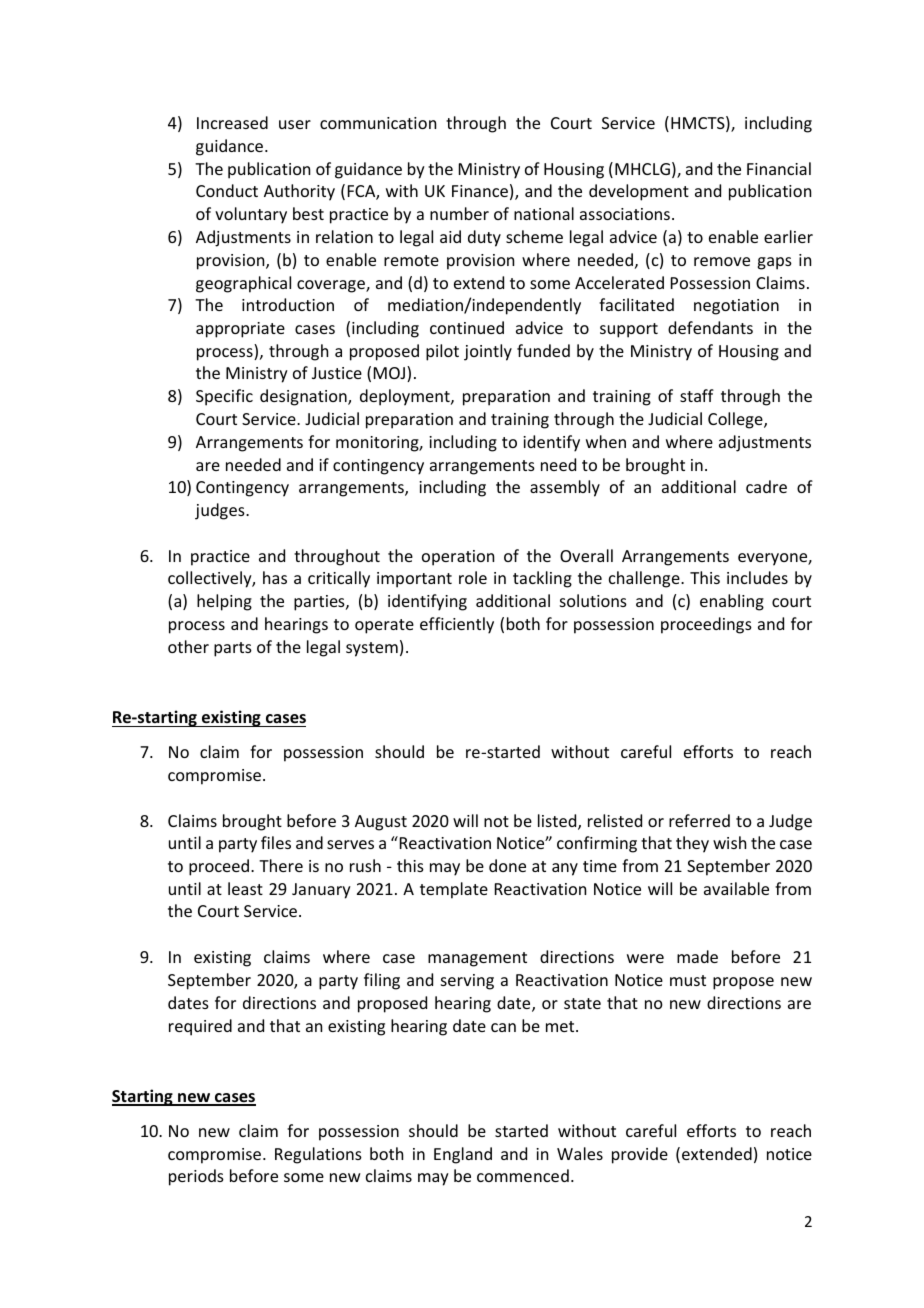  Describe the element at coordinates (779, 168) in the screenshot. I see `Financial` at that location.
